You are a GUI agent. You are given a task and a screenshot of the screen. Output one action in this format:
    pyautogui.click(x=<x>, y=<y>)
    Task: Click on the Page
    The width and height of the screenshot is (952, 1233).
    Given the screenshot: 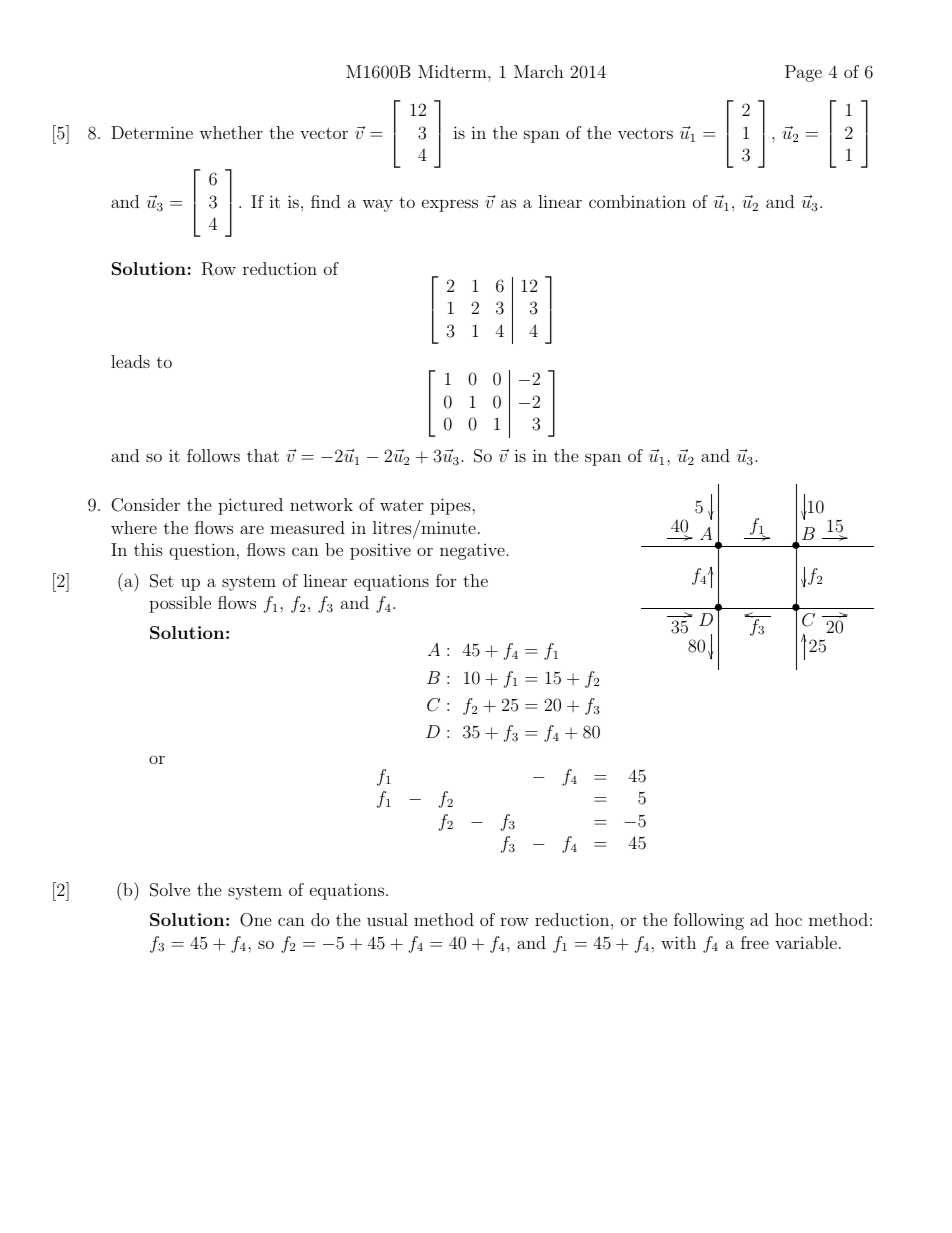 What is the action you would take?
    pyautogui.click(x=803, y=73)
